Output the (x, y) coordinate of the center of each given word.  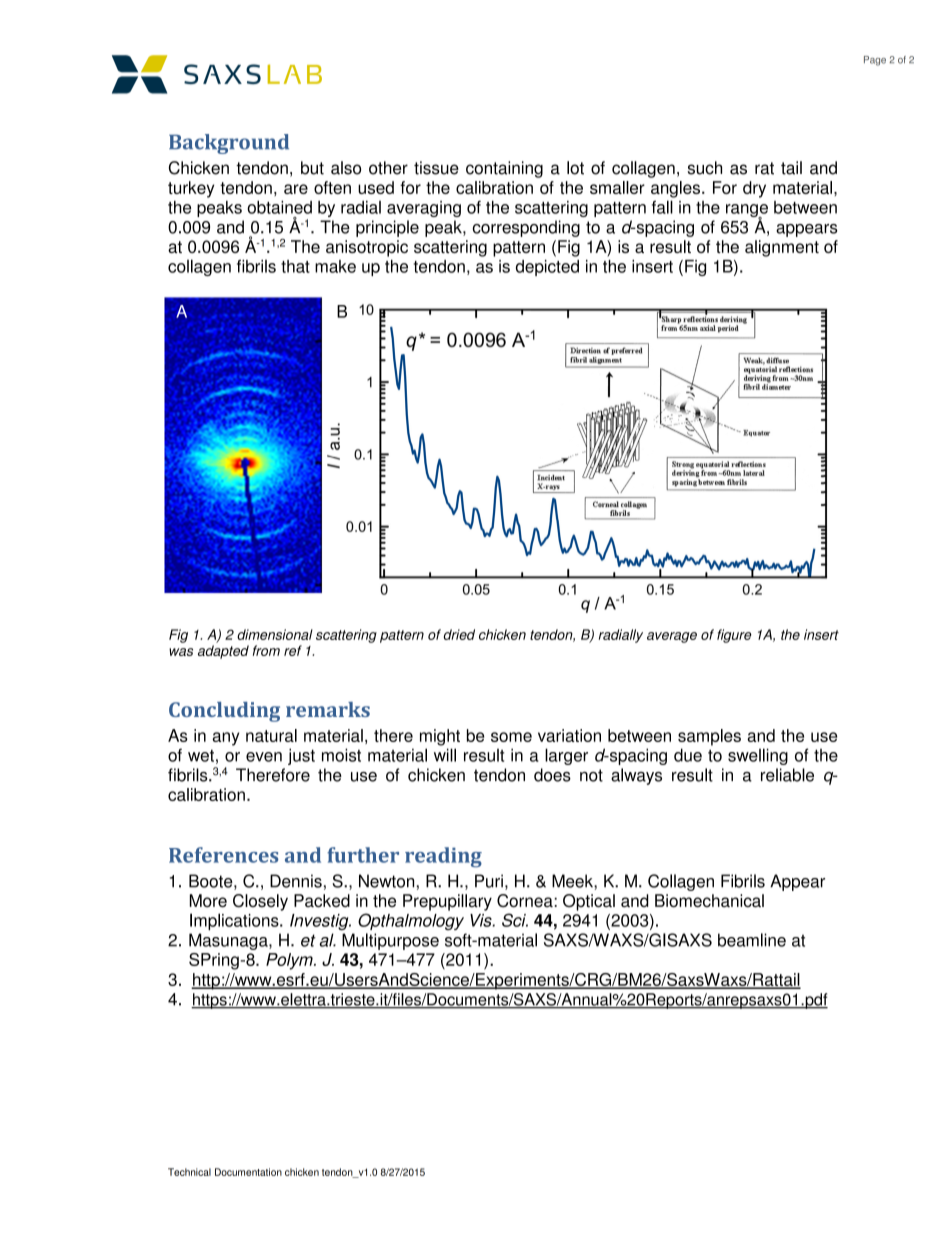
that (295, 266)
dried (459, 634)
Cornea (526, 901)
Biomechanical (709, 901)
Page (875, 61)
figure (734, 636)
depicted (547, 268)
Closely (260, 902)
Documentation (248, 1172)
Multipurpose (390, 941)
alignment (782, 248)
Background (229, 144)
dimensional (275, 634)
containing (504, 169)
